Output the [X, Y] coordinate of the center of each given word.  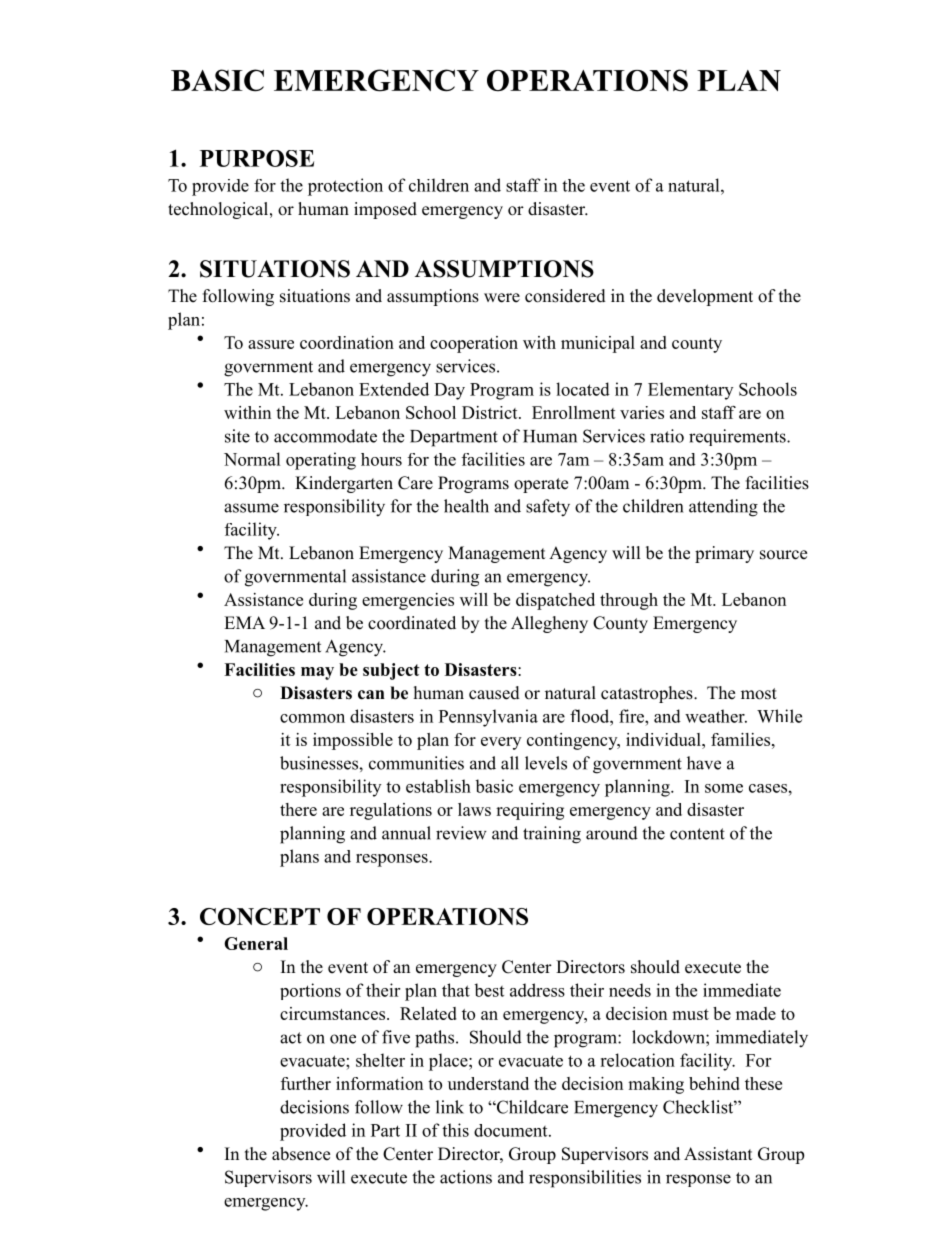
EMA [244, 622]
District [491, 412]
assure [271, 344]
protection [345, 187]
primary [724, 554]
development [705, 297]
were [502, 298]
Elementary [690, 391]
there [298, 809]
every [501, 743]
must [690, 1014]
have [704, 763]
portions [310, 991]
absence [301, 1154]
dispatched [555, 601]
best [489, 990]
